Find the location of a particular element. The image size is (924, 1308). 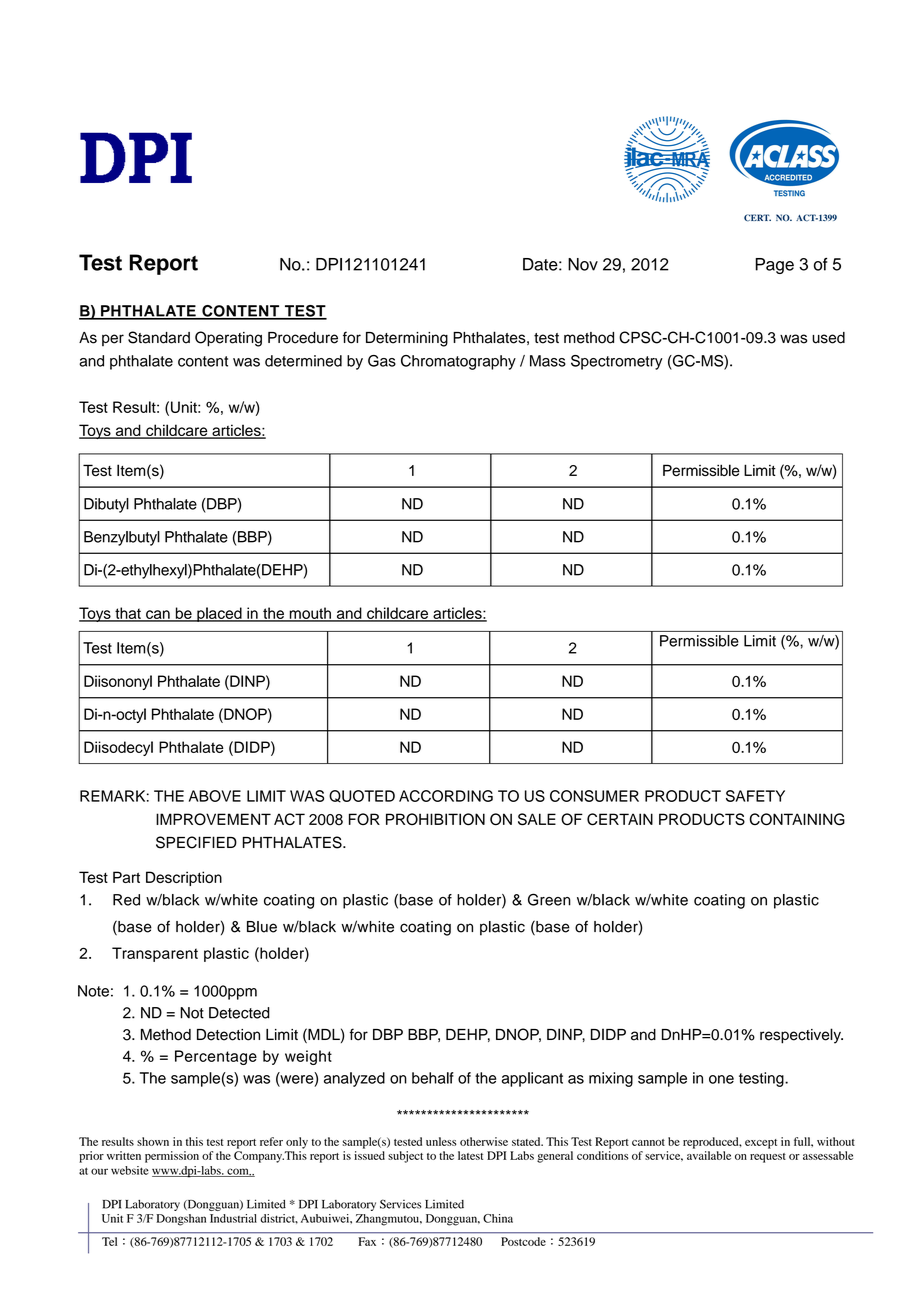

permission is located at coordinates (172, 1157).
